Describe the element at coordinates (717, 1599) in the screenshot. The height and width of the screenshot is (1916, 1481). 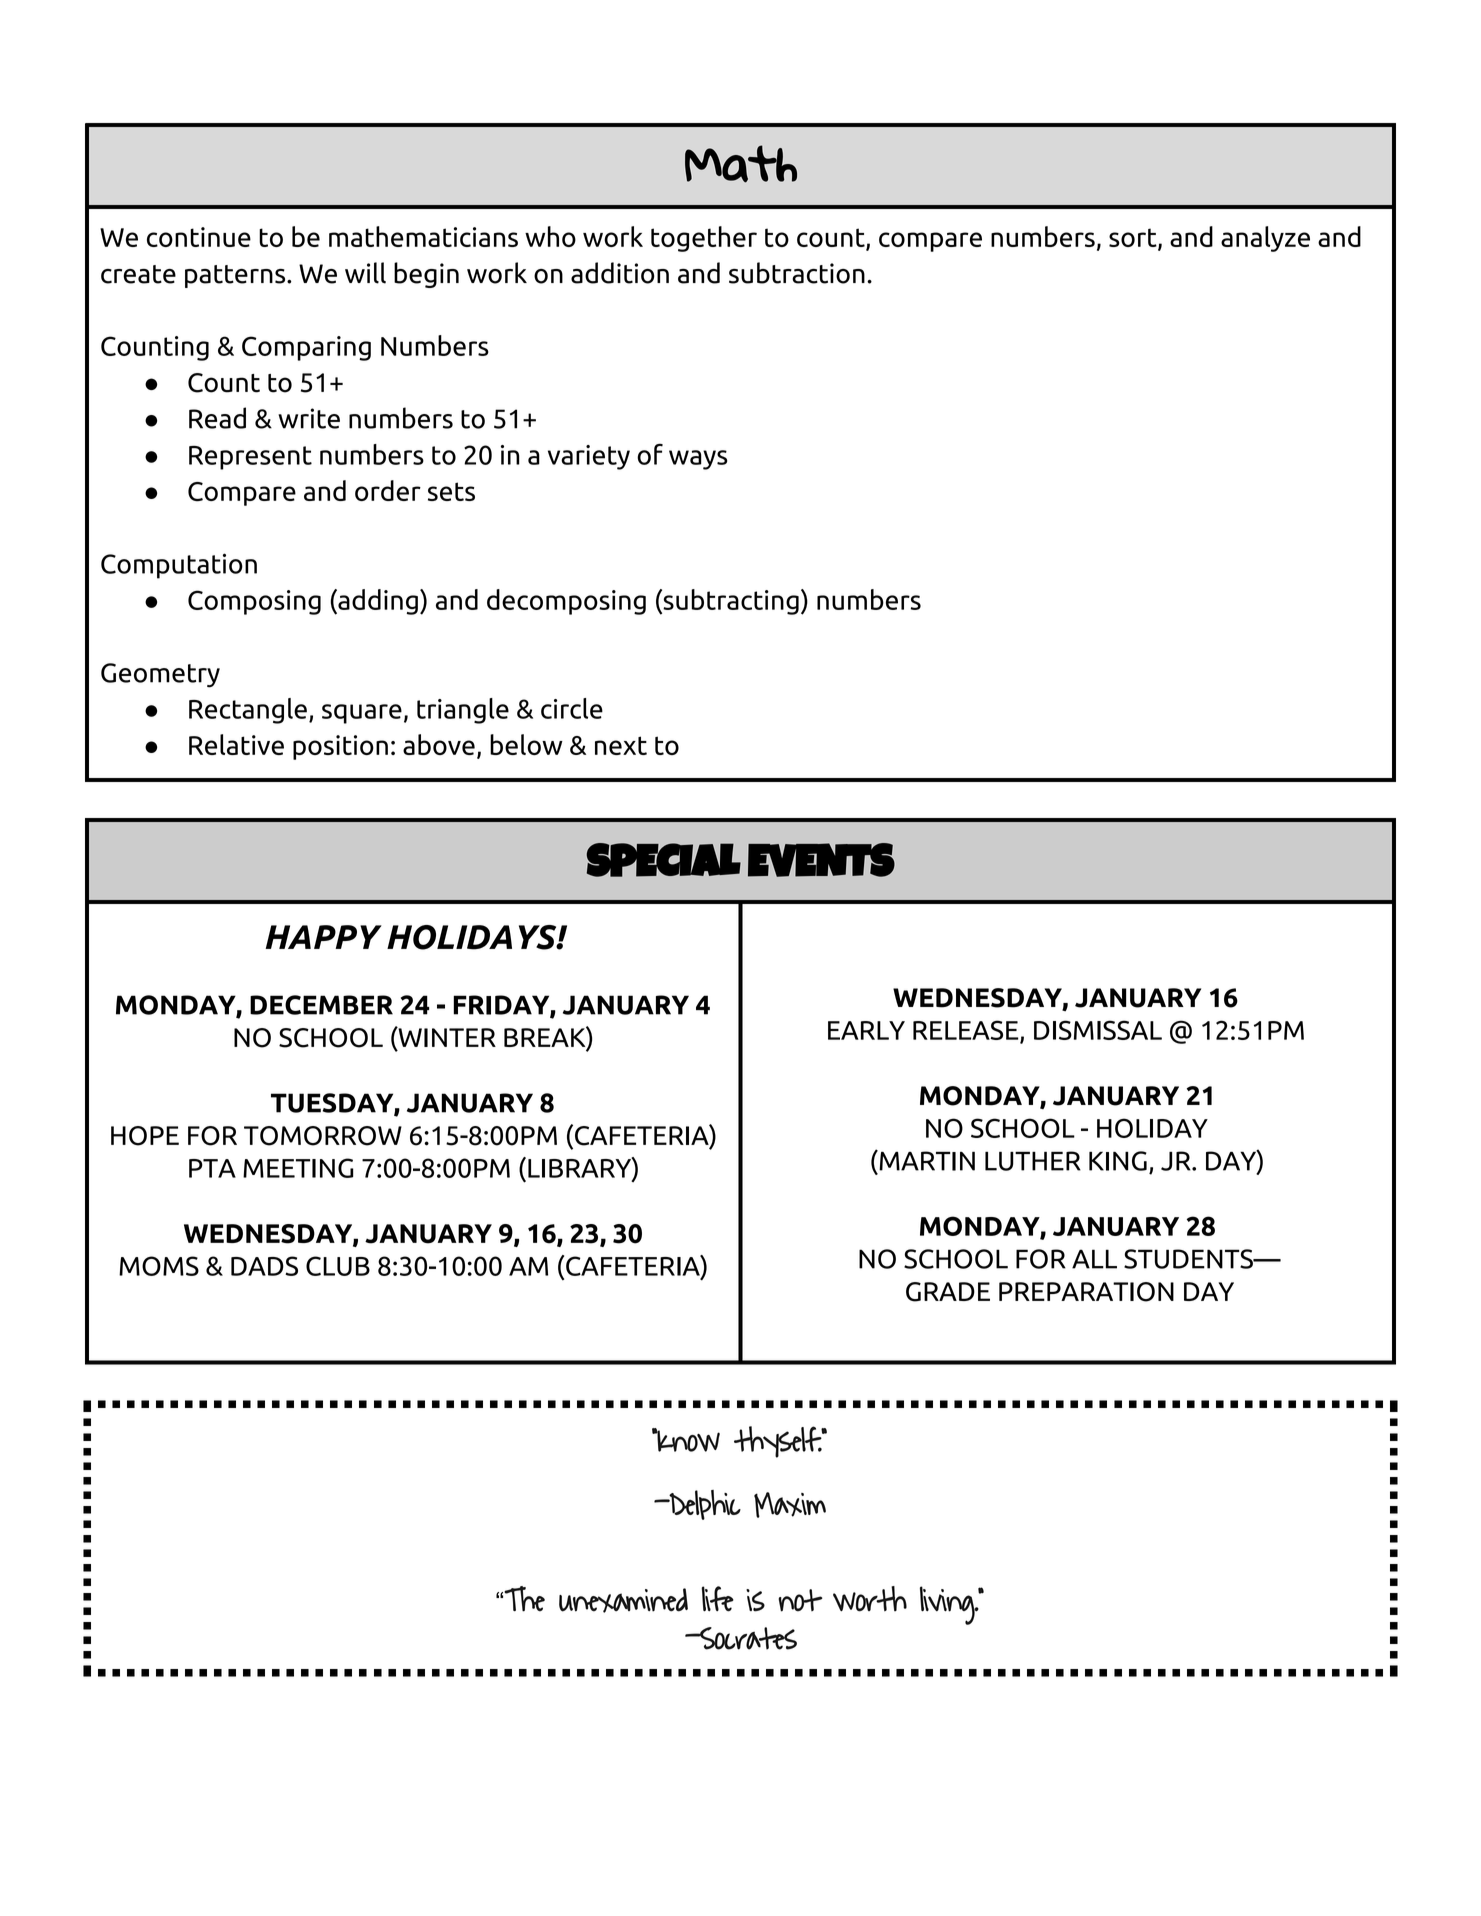
I see `life` at that location.
